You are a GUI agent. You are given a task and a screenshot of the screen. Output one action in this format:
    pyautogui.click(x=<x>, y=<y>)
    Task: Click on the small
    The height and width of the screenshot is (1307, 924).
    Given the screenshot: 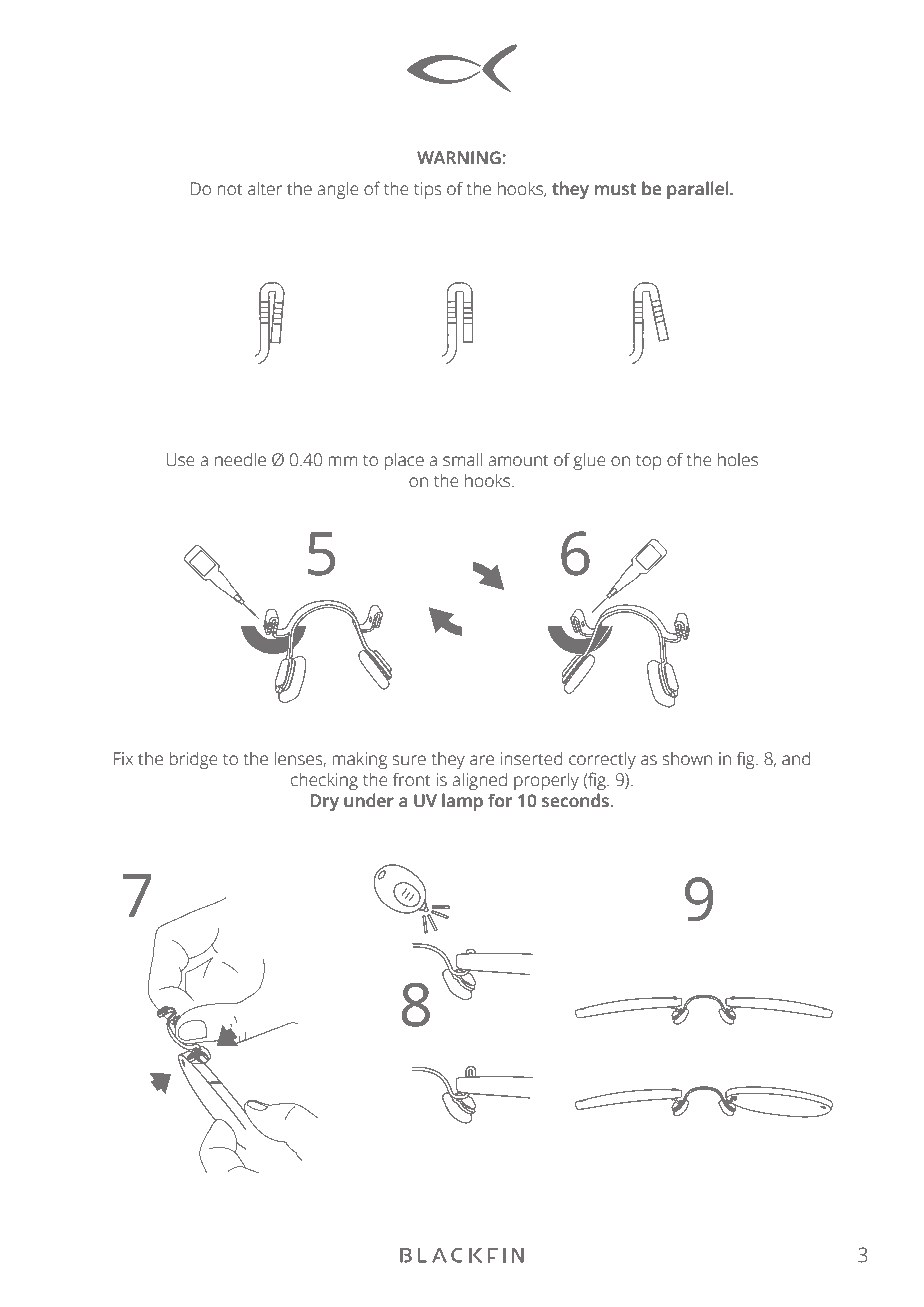 What is the action you would take?
    pyautogui.click(x=462, y=459)
